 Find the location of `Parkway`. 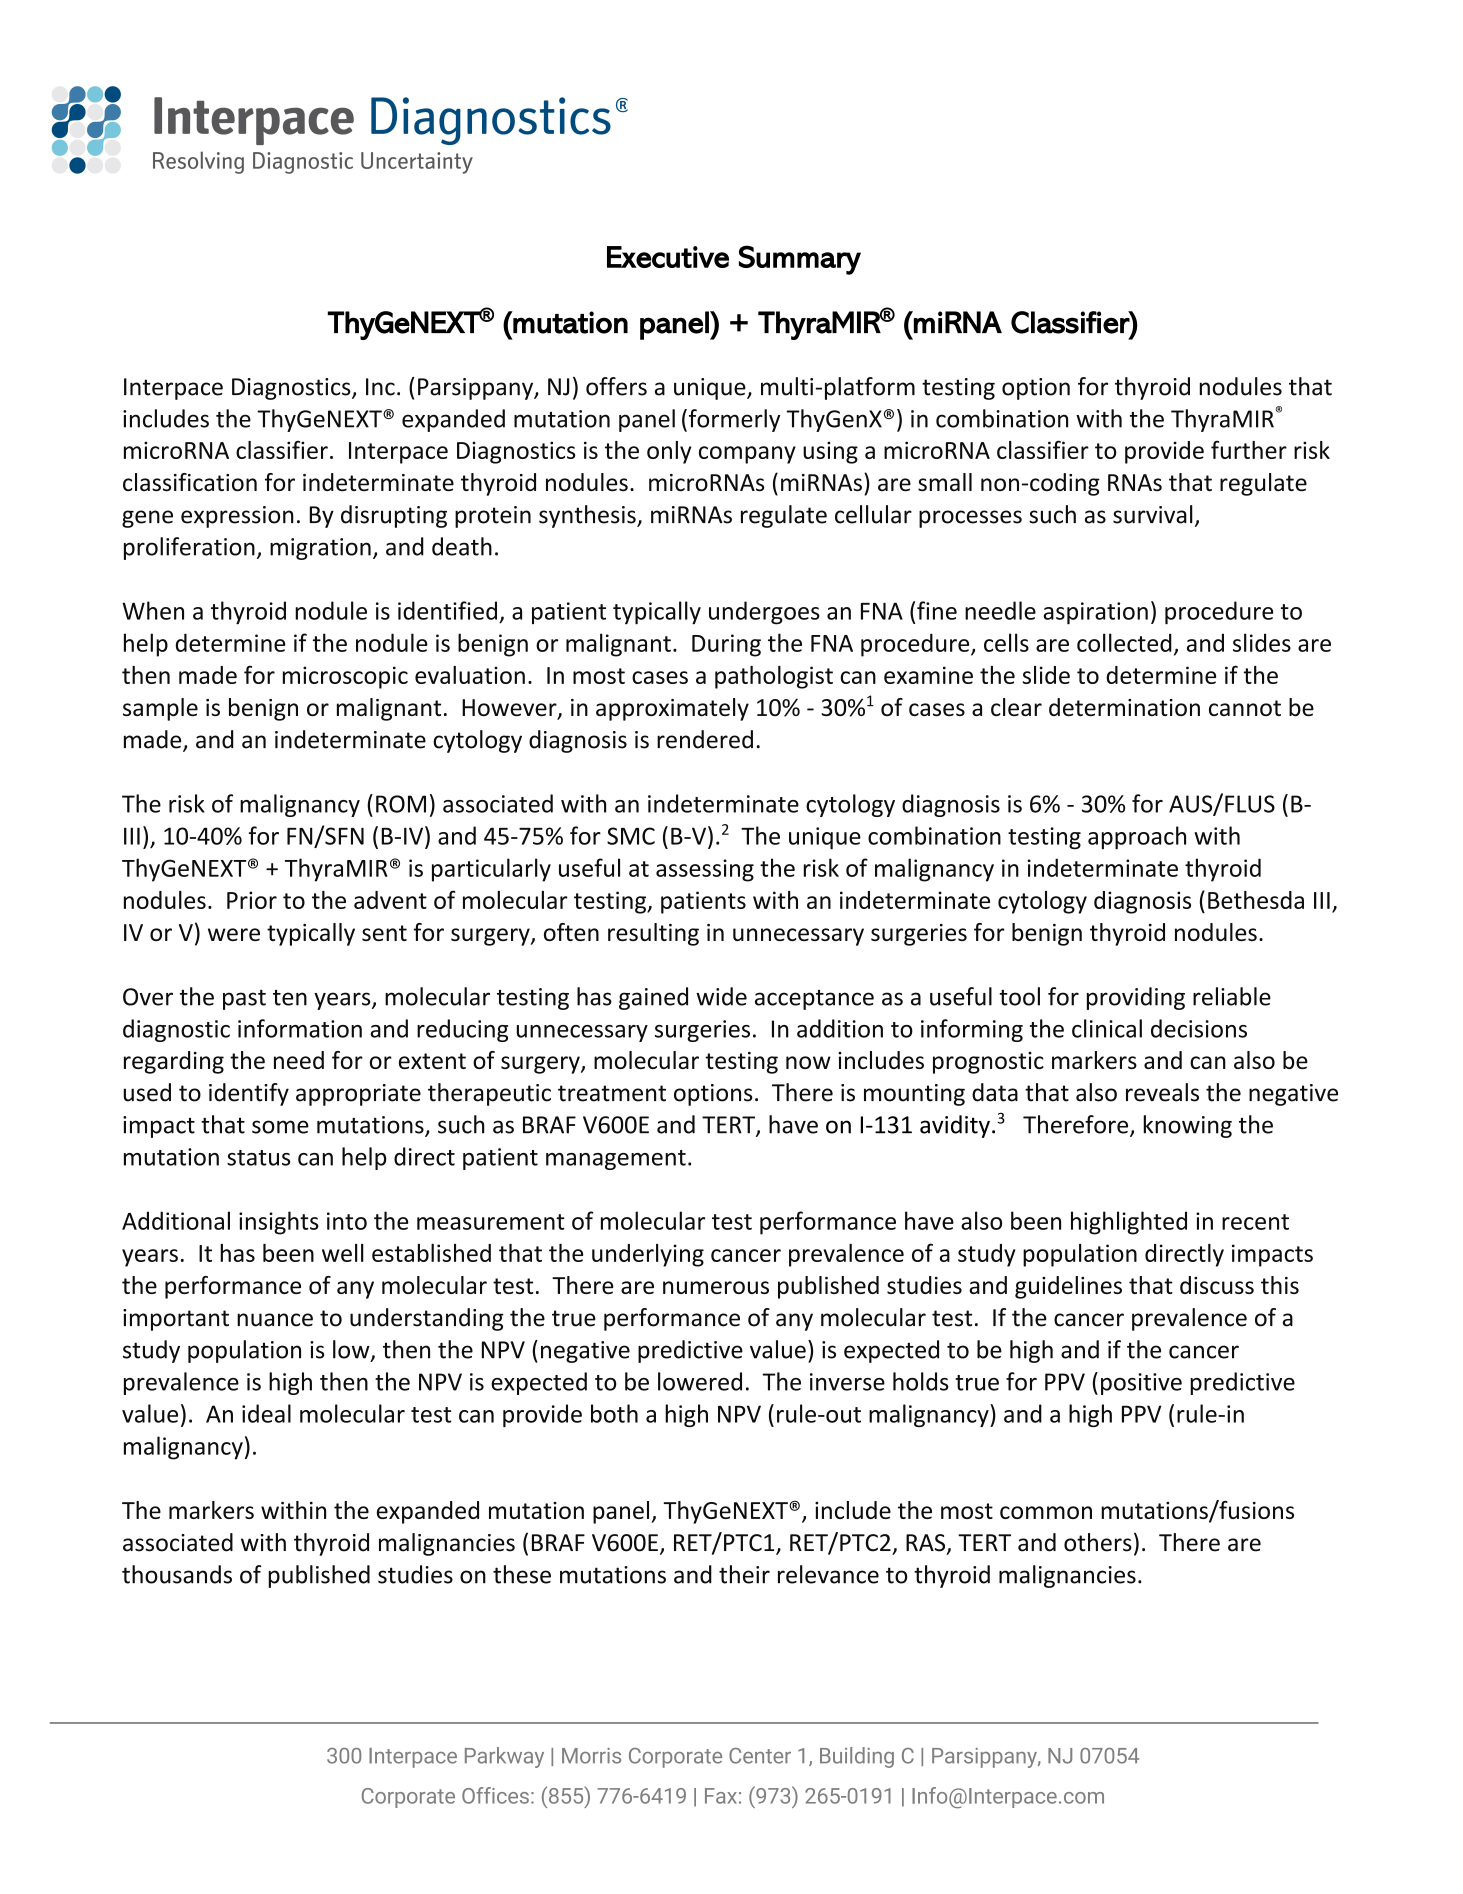

Parkway is located at coordinates (504, 1757).
